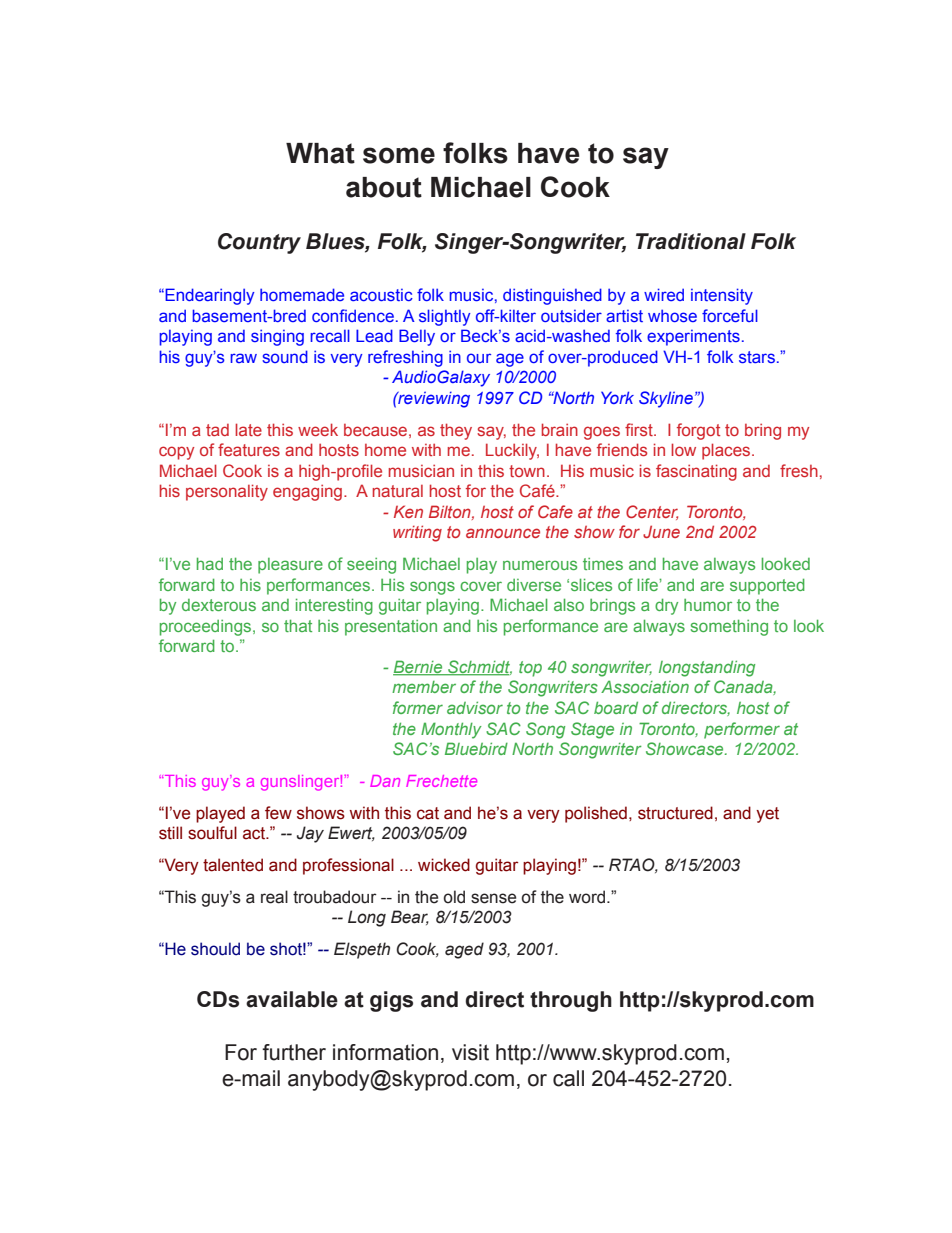 The height and width of the screenshot is (1233, 952). I want to click on Traditional, so click(691, 241).
